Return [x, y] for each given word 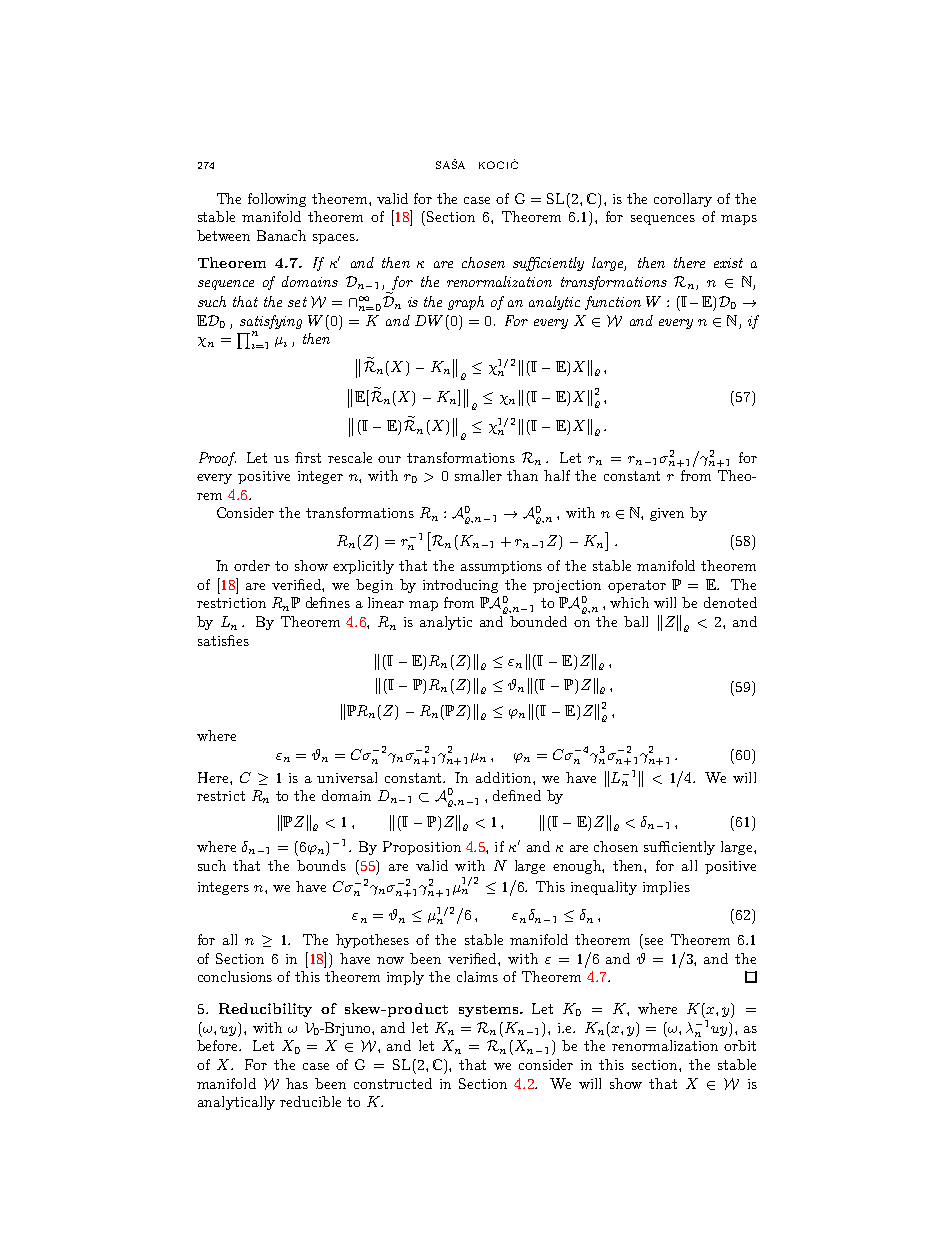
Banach [281, 235]
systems [490, 1011]
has [297, 1083]
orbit [740, 1045]
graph [466, 303]
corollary [683, 200]
